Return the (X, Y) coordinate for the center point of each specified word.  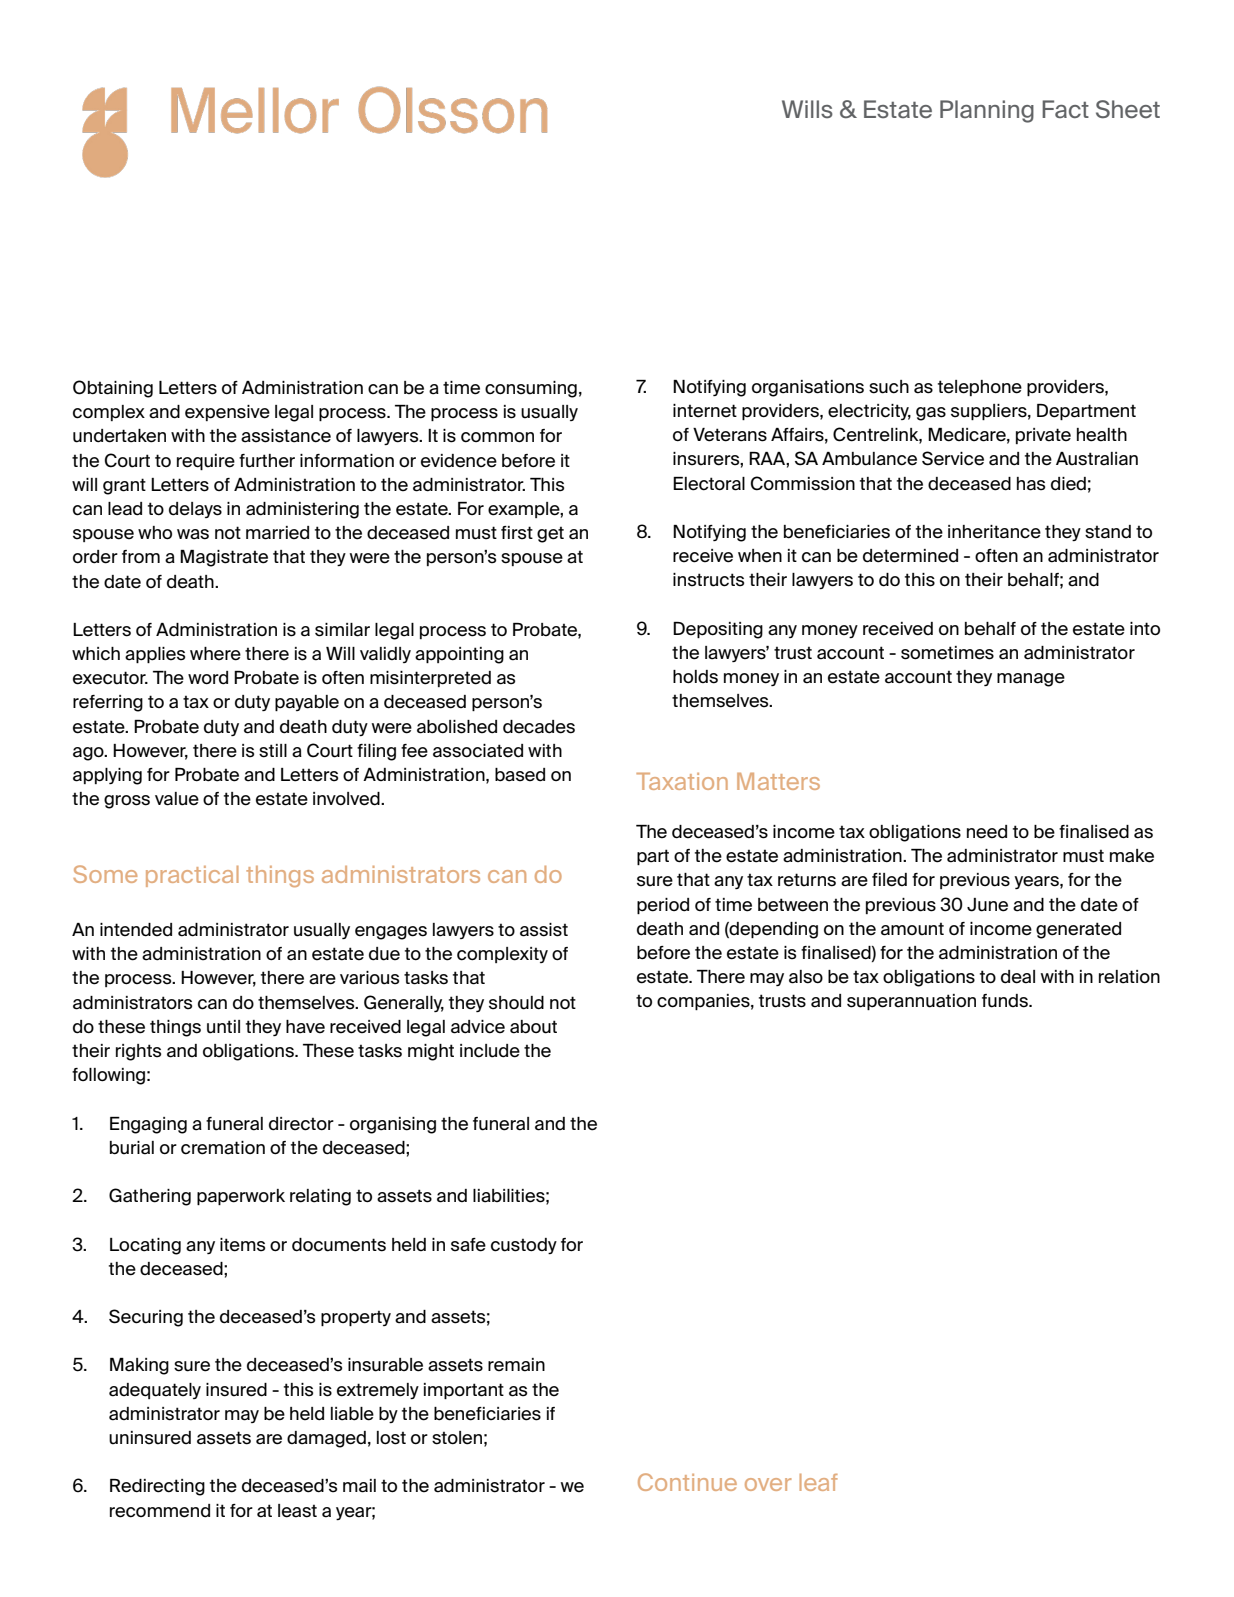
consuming (531, 389)
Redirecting (157, 1487)
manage (1031, 680)
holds (695, 677)
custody (524, 1246)
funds (1006, 1001)
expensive (227, 413)
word (208, 678)
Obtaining (113, 389)
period (663, 906)
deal (1018, 977)
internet (705, 411)
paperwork (241, 1197)
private (1043, 436)
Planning (987, 111)
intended (136, 930)
